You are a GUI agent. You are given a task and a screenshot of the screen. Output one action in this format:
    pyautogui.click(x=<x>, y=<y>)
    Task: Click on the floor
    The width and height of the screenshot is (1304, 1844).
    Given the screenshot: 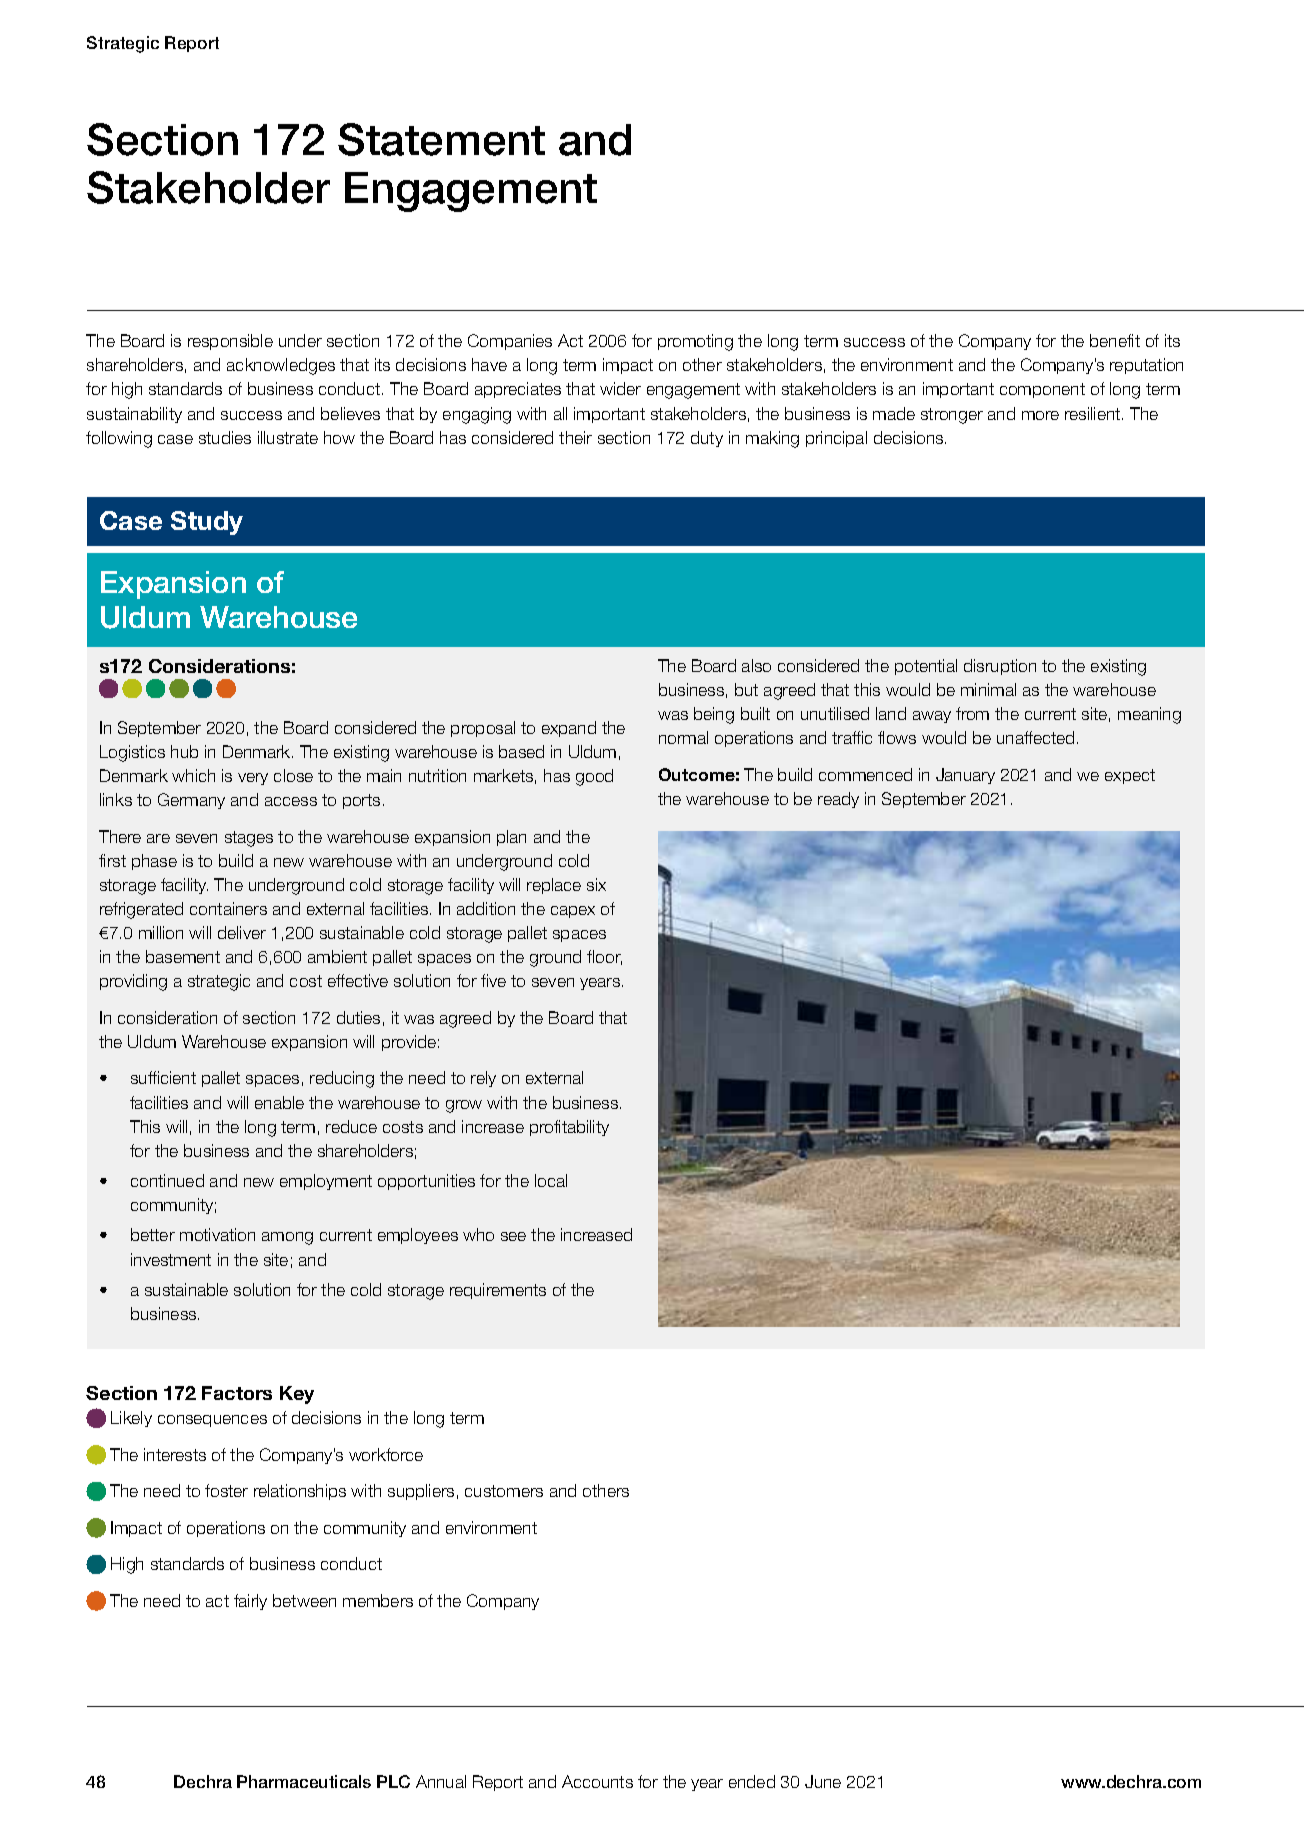 What is the action you would take?
    pyautogui.click(x=604, y=957)
